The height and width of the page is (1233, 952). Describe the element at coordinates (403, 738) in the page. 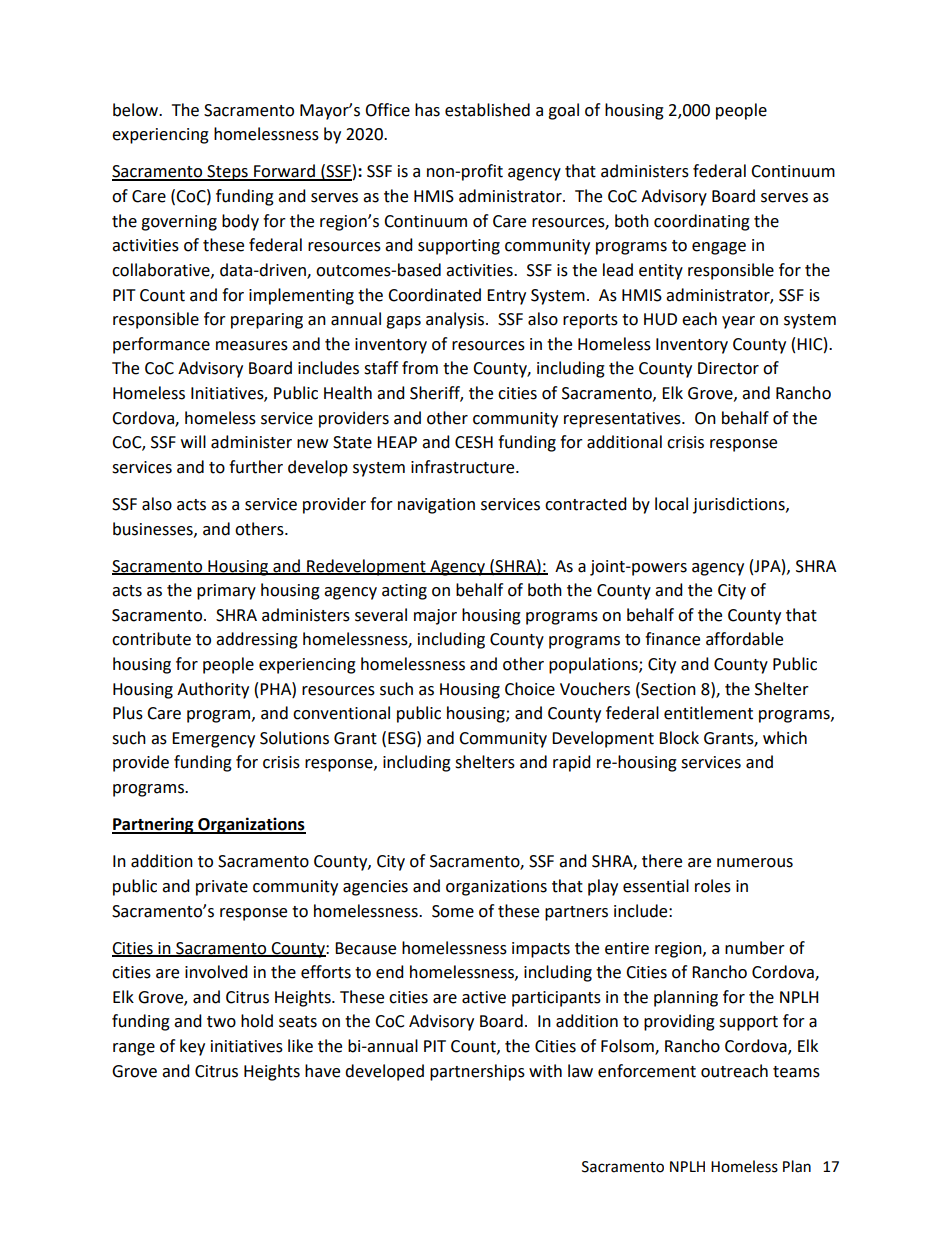

I see `ESG` at that location.
